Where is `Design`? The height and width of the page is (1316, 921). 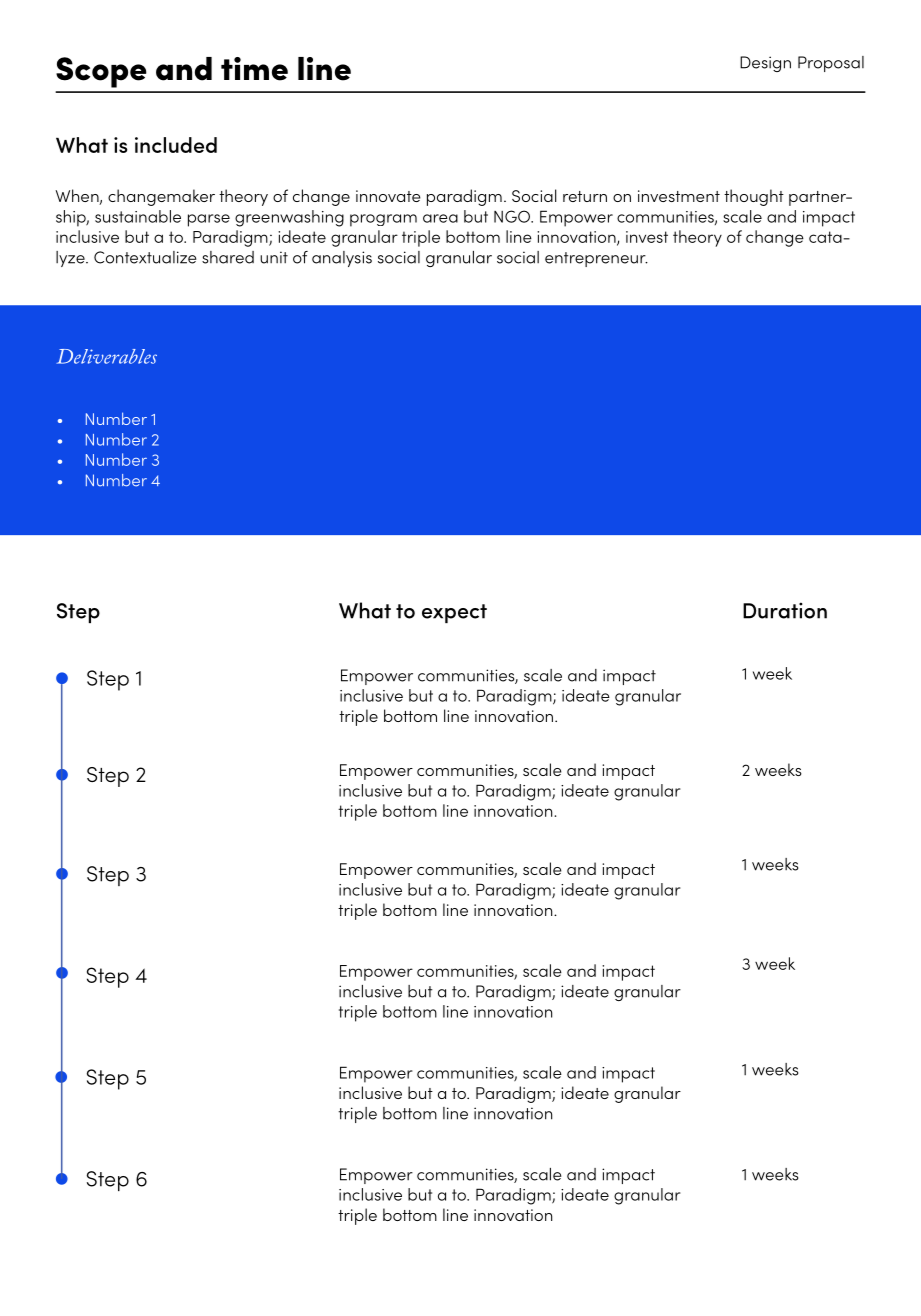
Design is located at coordinates (765, 64).
